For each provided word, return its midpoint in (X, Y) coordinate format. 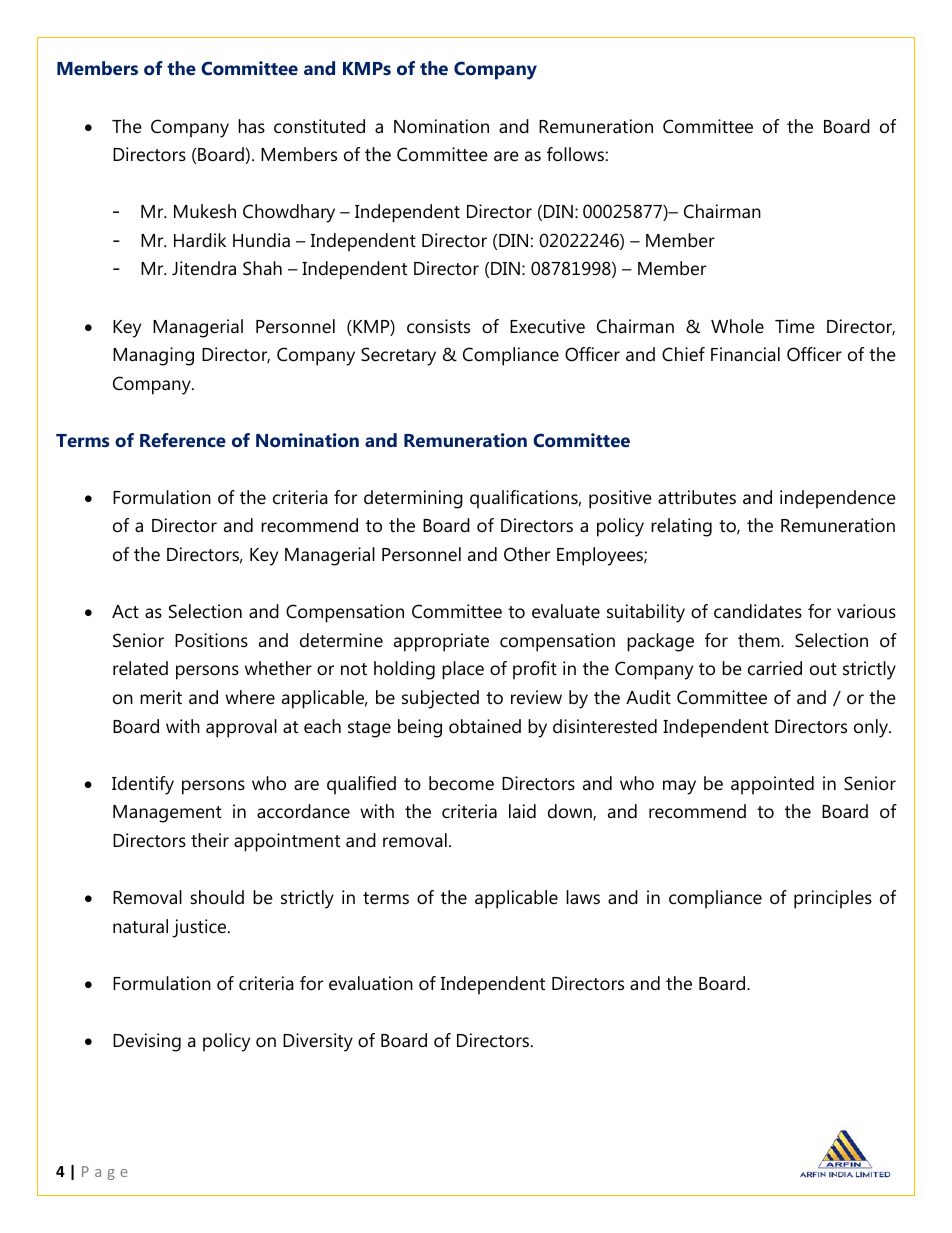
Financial (745, 354)
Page (105, 1173)
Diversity (318, 1042)
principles (833, 899)
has (251, 126)
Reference (183, 440)
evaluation (371, 983)
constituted (319, 126)
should (217, 897)
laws (583, 897)
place (463, 670)
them (760, 640)
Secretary (398, 356)
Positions (211, 640)
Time (795, 326)
